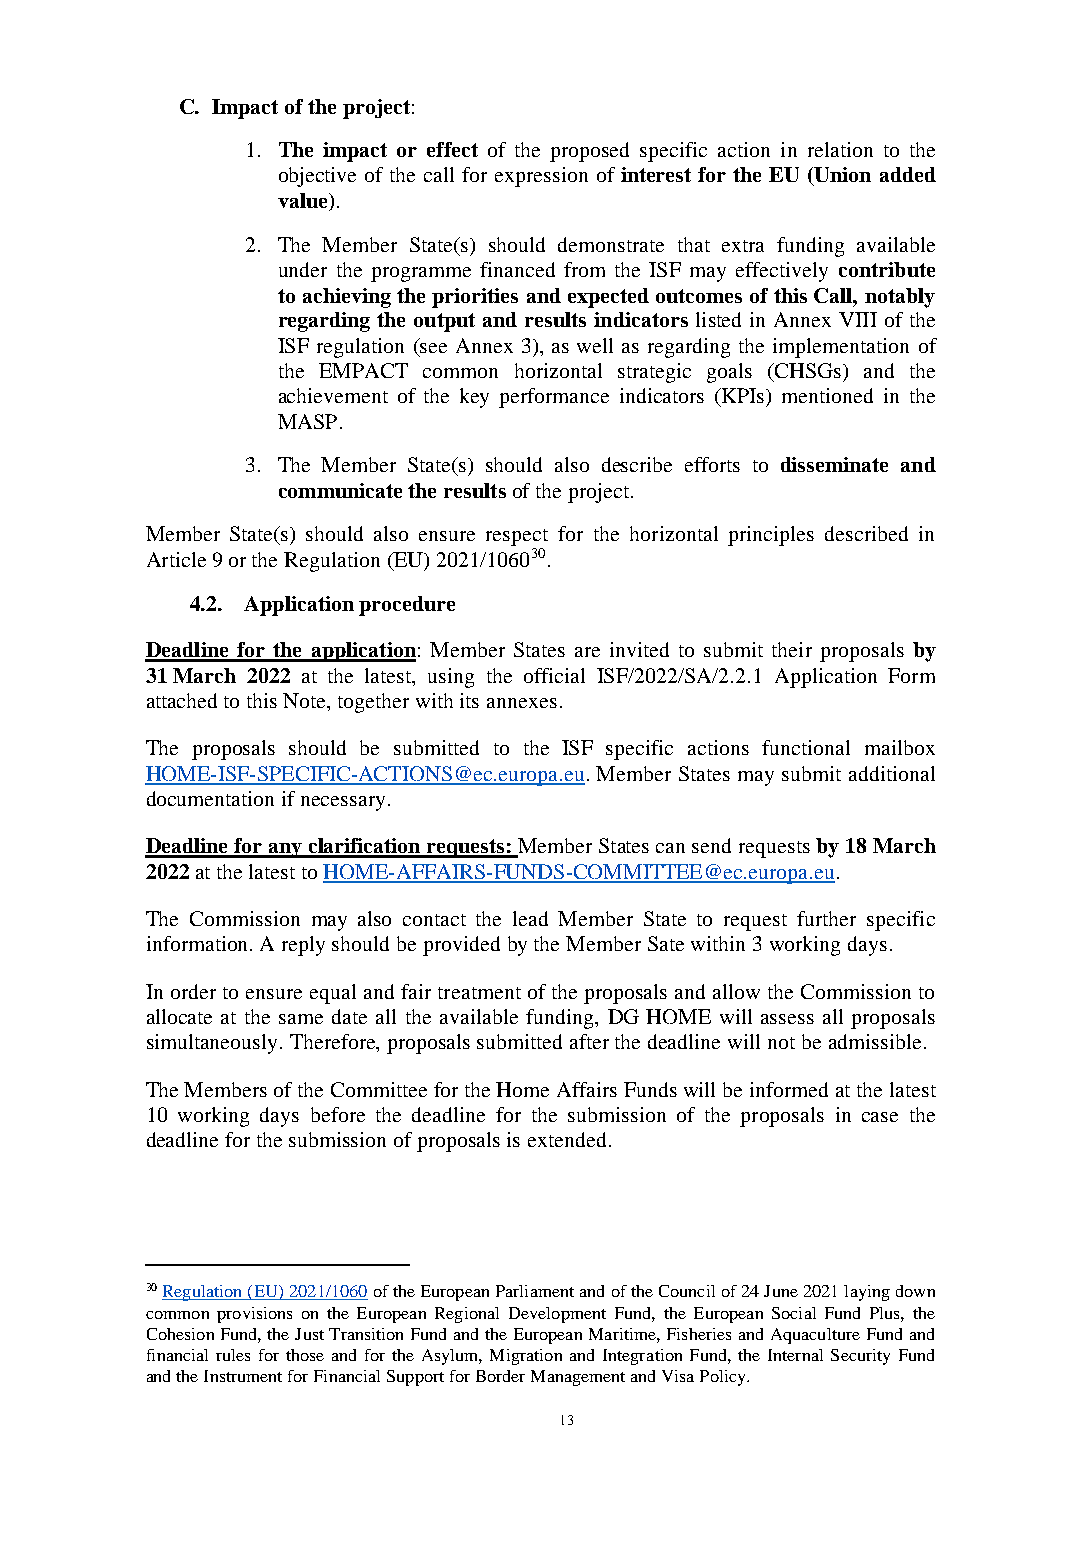 This image has width=1092, height=1544. What do you see at coordinates (214, 1044) in the image?
I see `simultaneously` at bounding box center [214, 1044].
